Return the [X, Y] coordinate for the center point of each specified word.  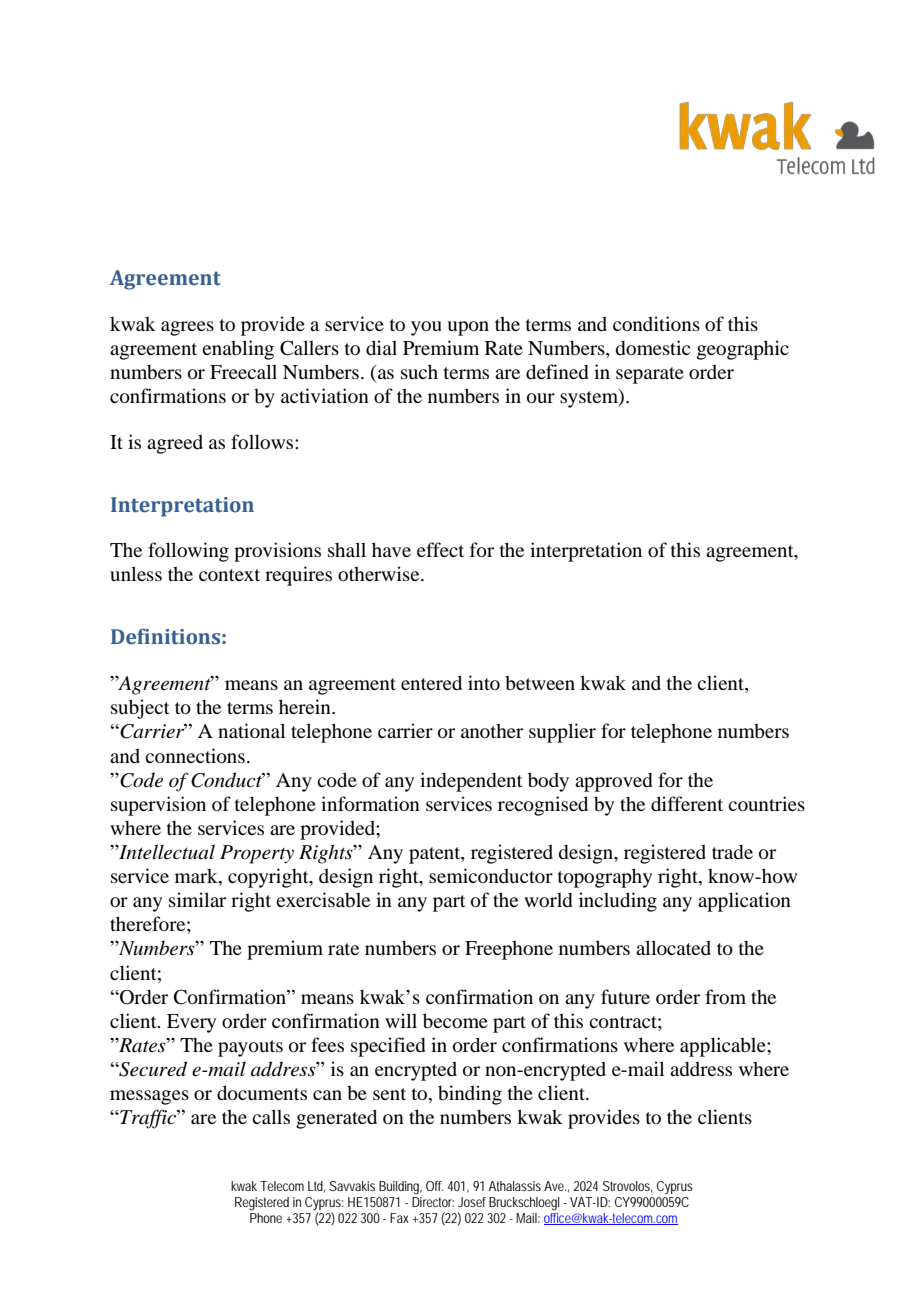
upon [468, 328]
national [251, 730]
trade [732, 851]
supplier [562, 733]
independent [471, 782]
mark [197, 877]
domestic [653, 347]
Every [191, 1023]
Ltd [316, 1187]
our [541, 398]
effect [440, 549]
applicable [724, 1047]
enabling [238, 350]
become [455, 1020]
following [188, 552]
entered [431, 682]
